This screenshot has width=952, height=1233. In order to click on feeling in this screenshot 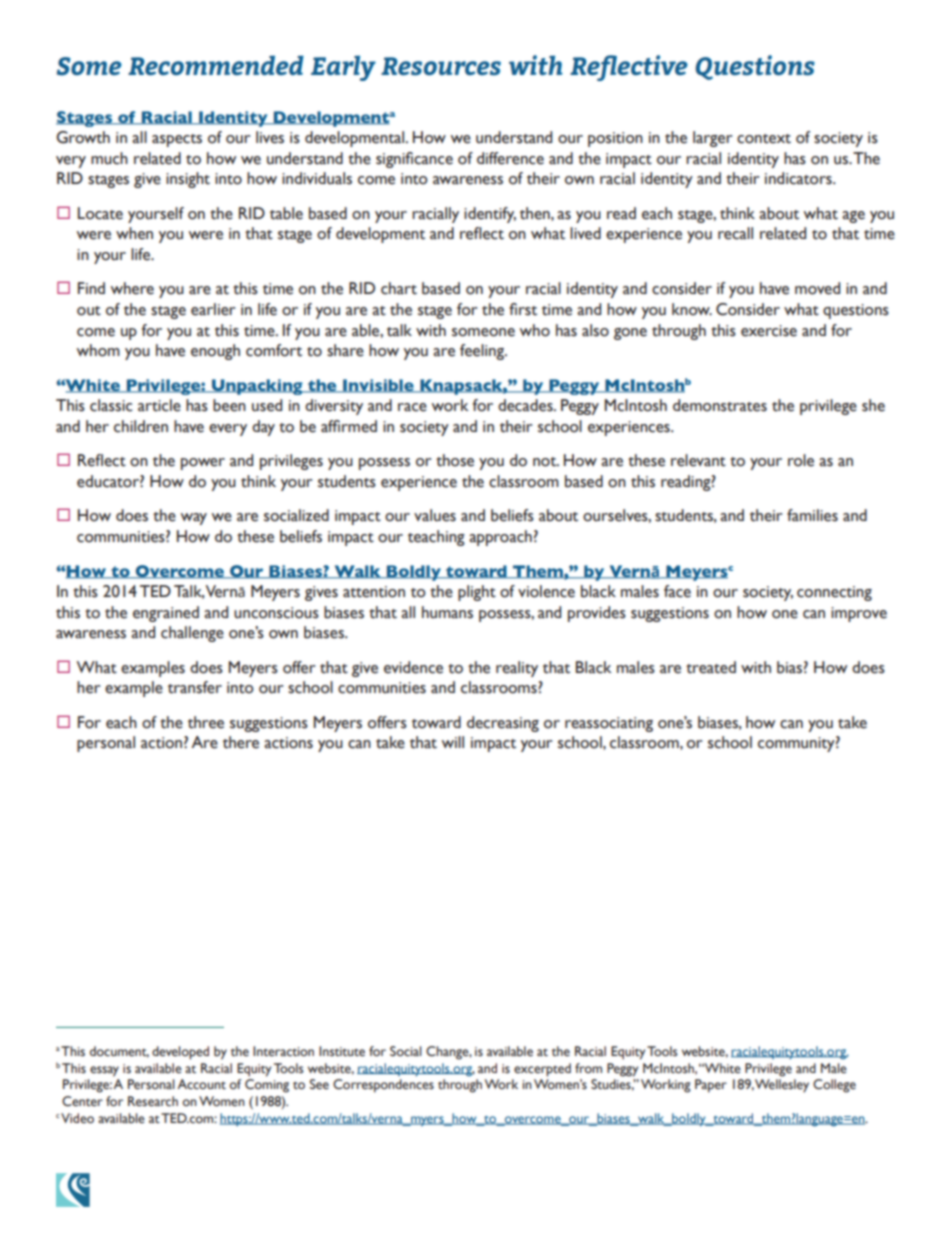, I will do `click(483, 352)`.
